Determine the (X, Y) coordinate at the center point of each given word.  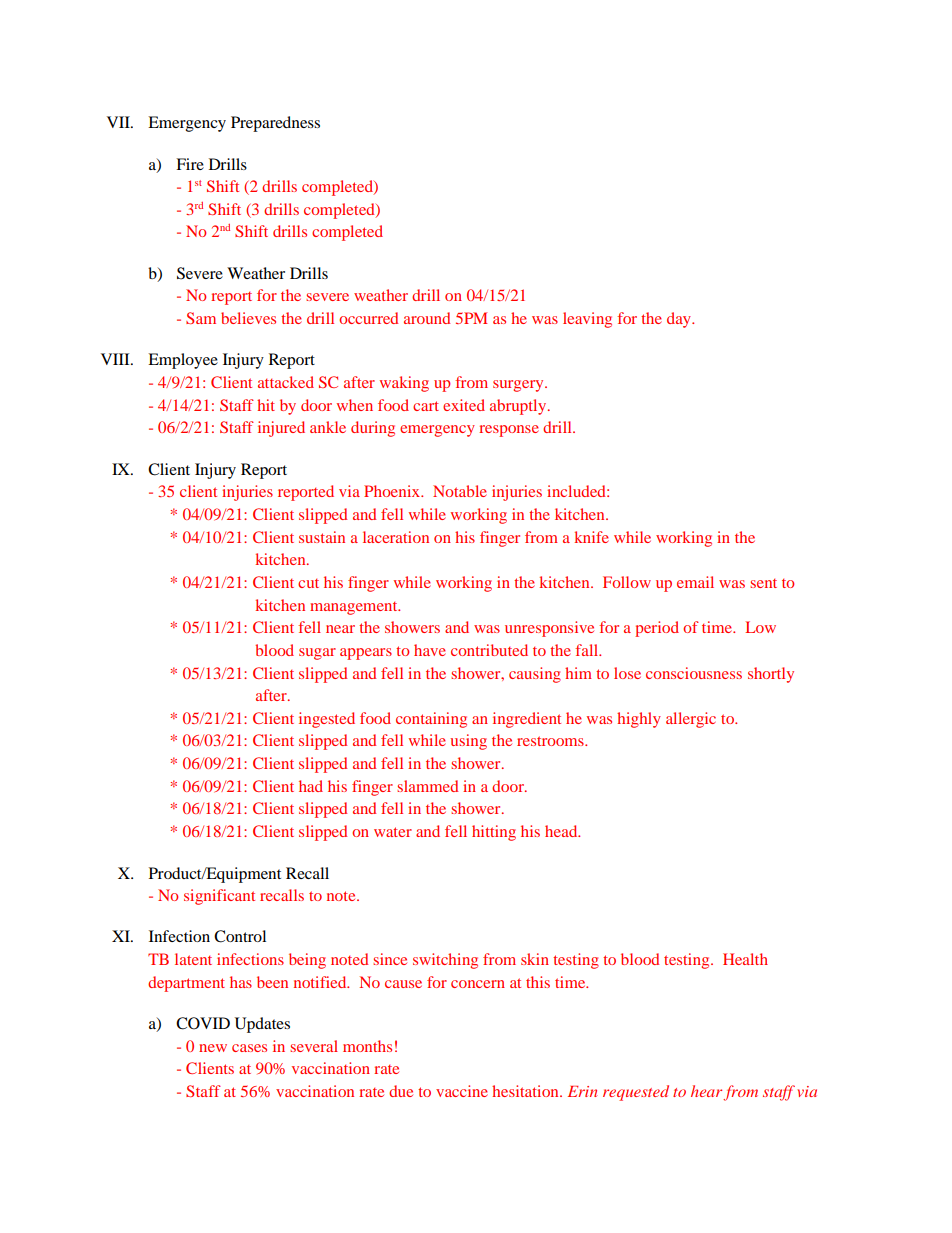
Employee (183, 361)
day (680, 320)
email (695, 582)
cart (426, 406)
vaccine (462, 1091)
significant (219, 897)
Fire (190, 164)
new (213, 1048)
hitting (494, 833)
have (430, 650)
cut (308, 583)
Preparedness (275, 124)
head (562, 831)
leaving (587, 320)
